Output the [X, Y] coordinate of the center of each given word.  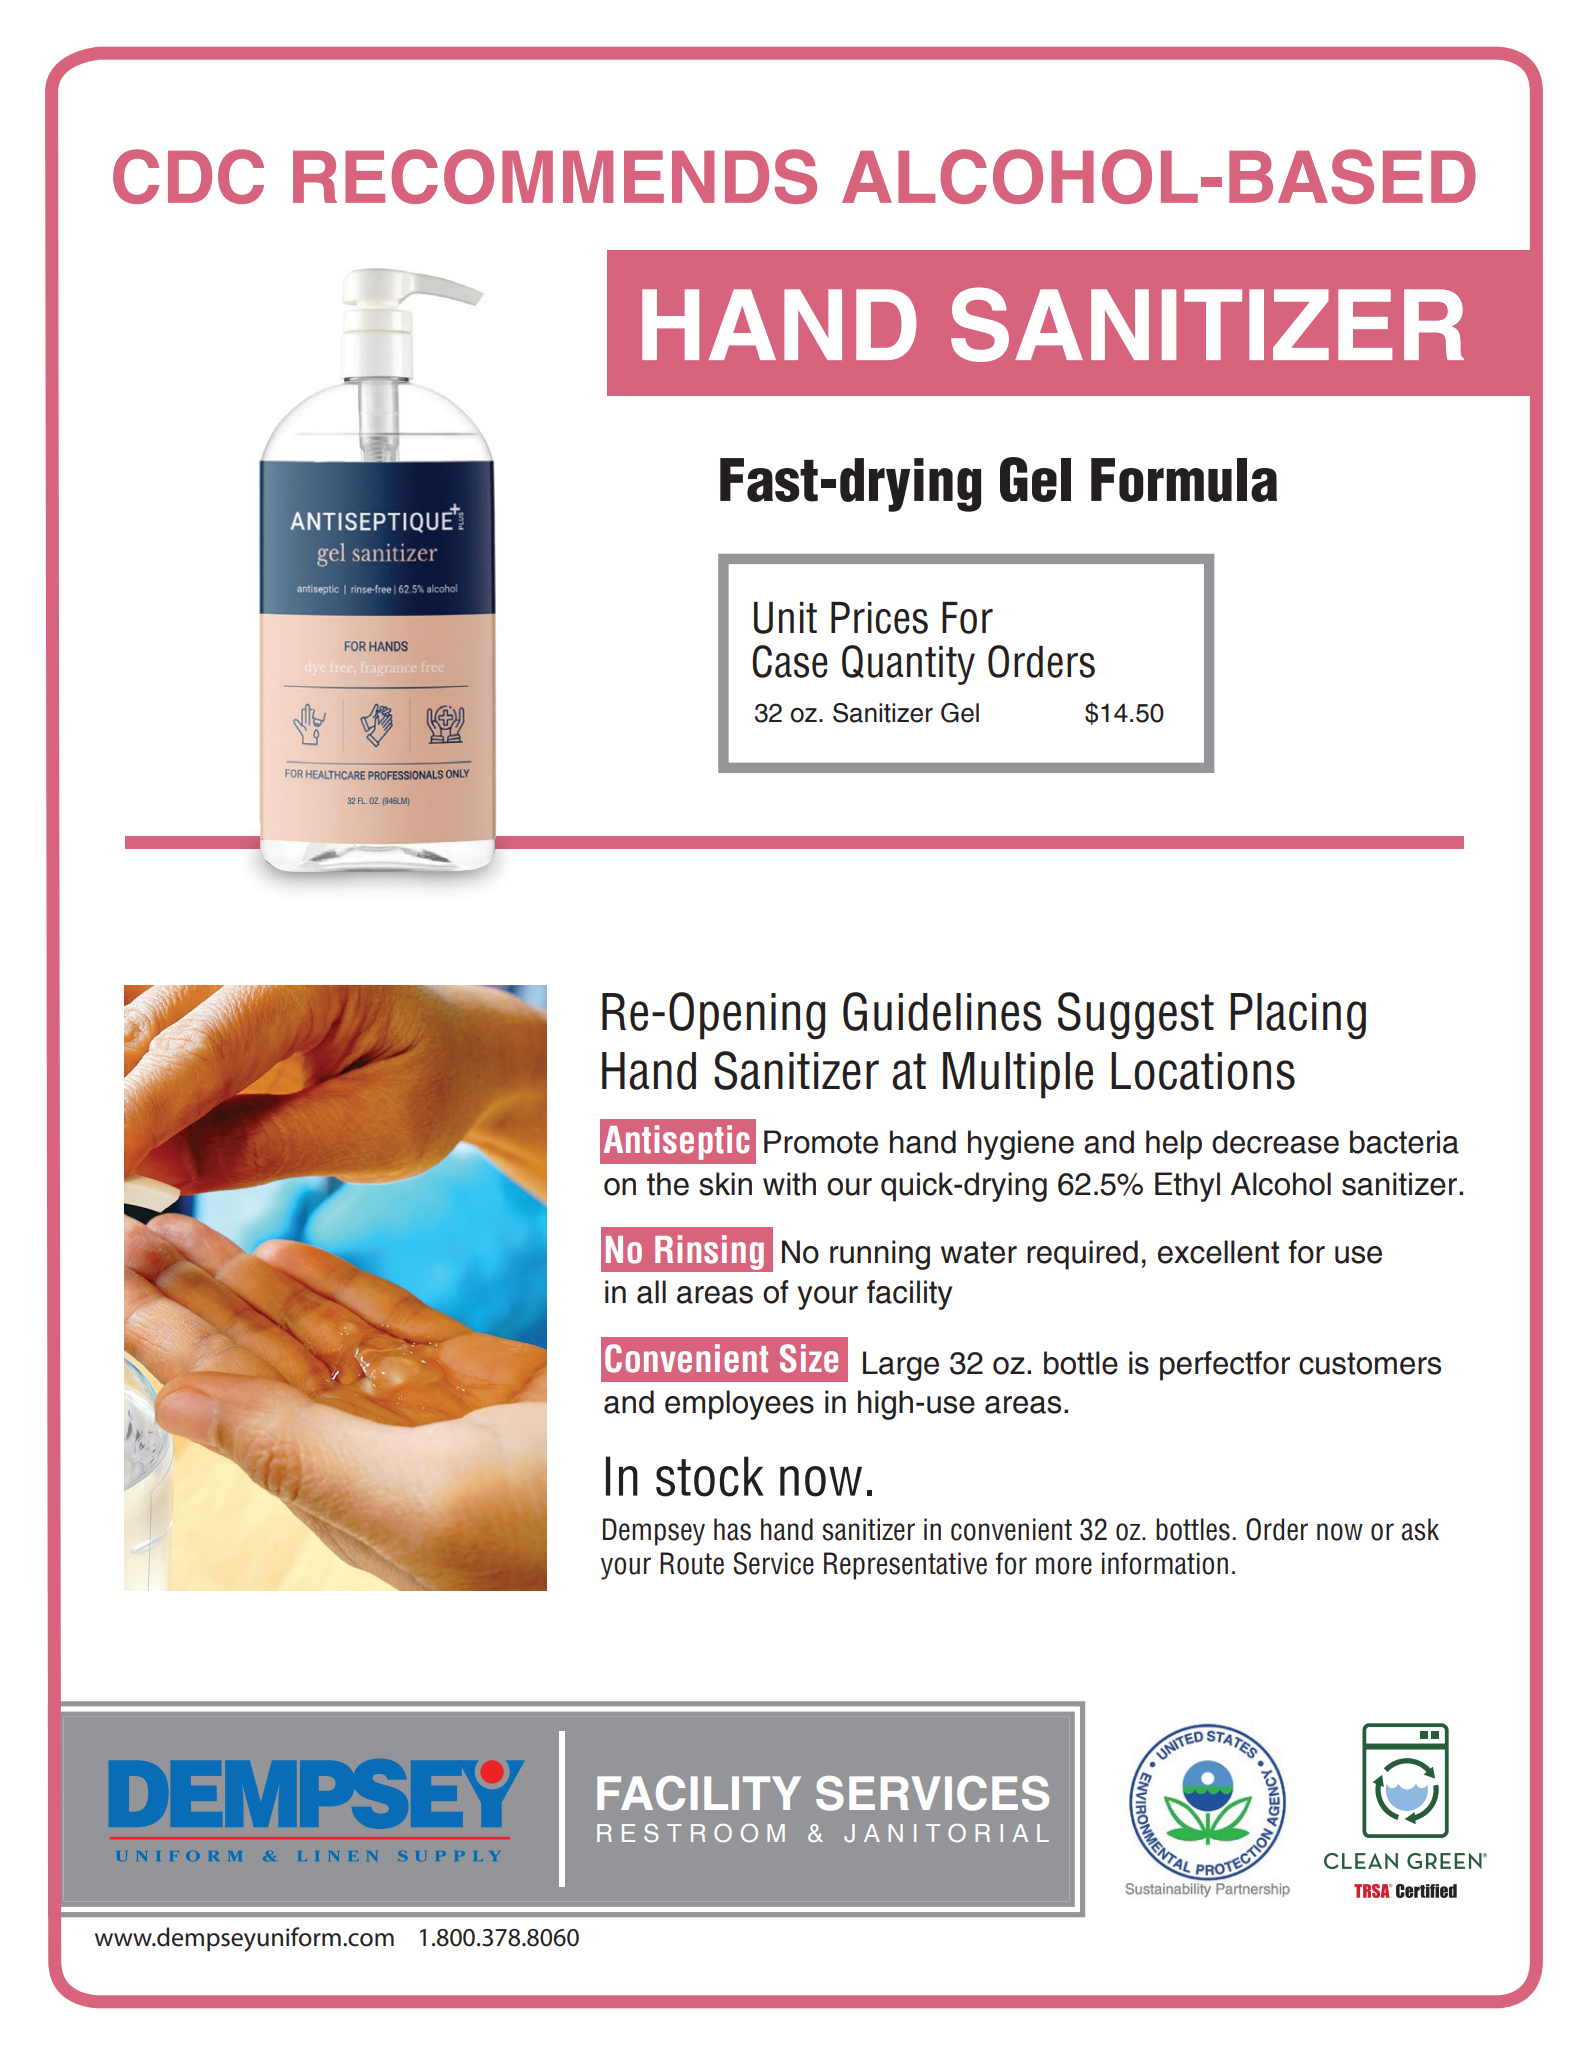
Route [692, 1563]
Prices [879, 618]
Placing [1298, 1016]
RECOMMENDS [555, 176]
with [789, 1184]
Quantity [908, 665]
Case [790, 661]
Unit [785, 618]
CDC [188, 176]
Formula [1184, 480]
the [668, 1184]
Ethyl [1187, 1187]
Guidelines [942, 1011]
